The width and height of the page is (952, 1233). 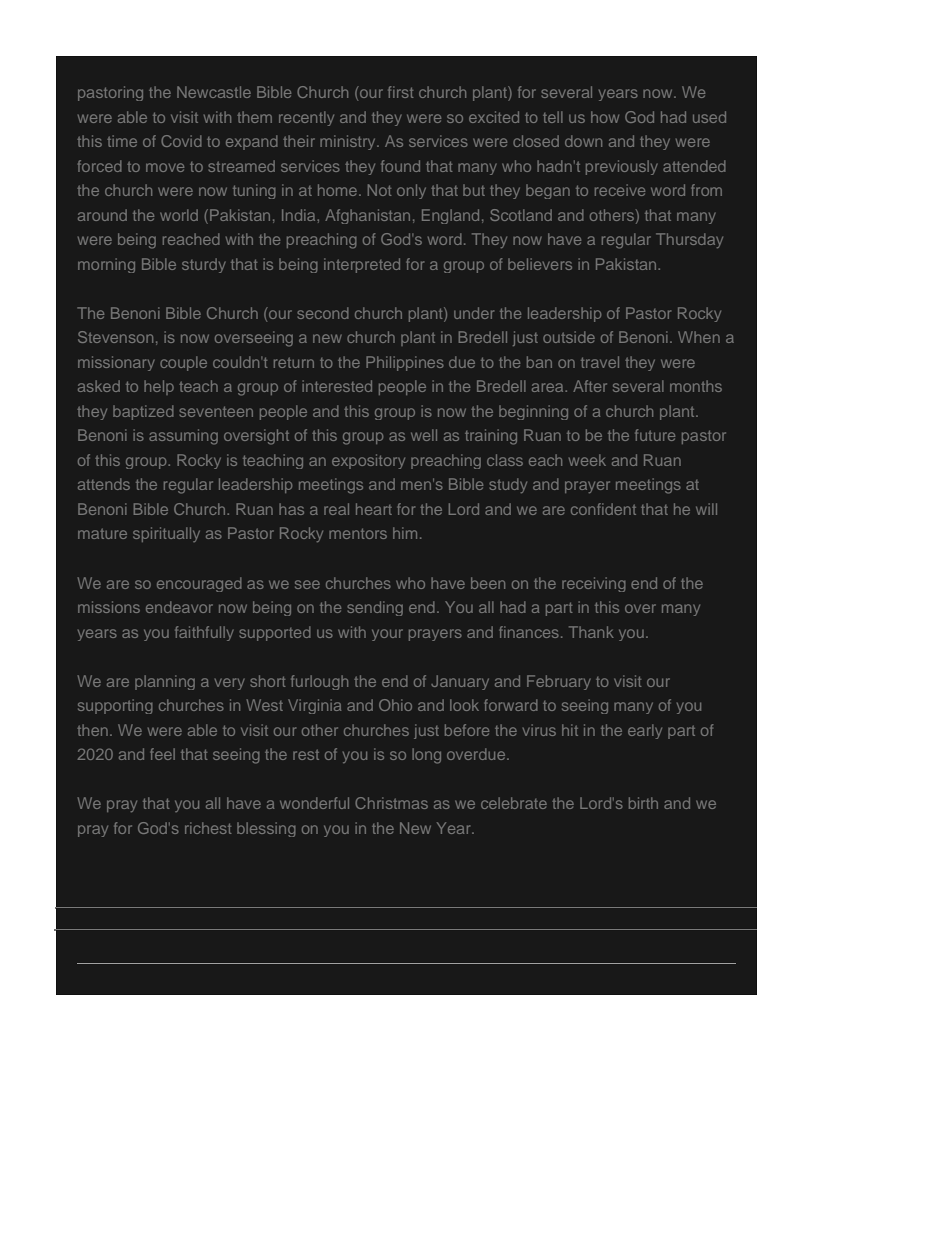 What do you see at coordinates (400, 92) in the page?
I see `first` at bounding box center [400, 92].
